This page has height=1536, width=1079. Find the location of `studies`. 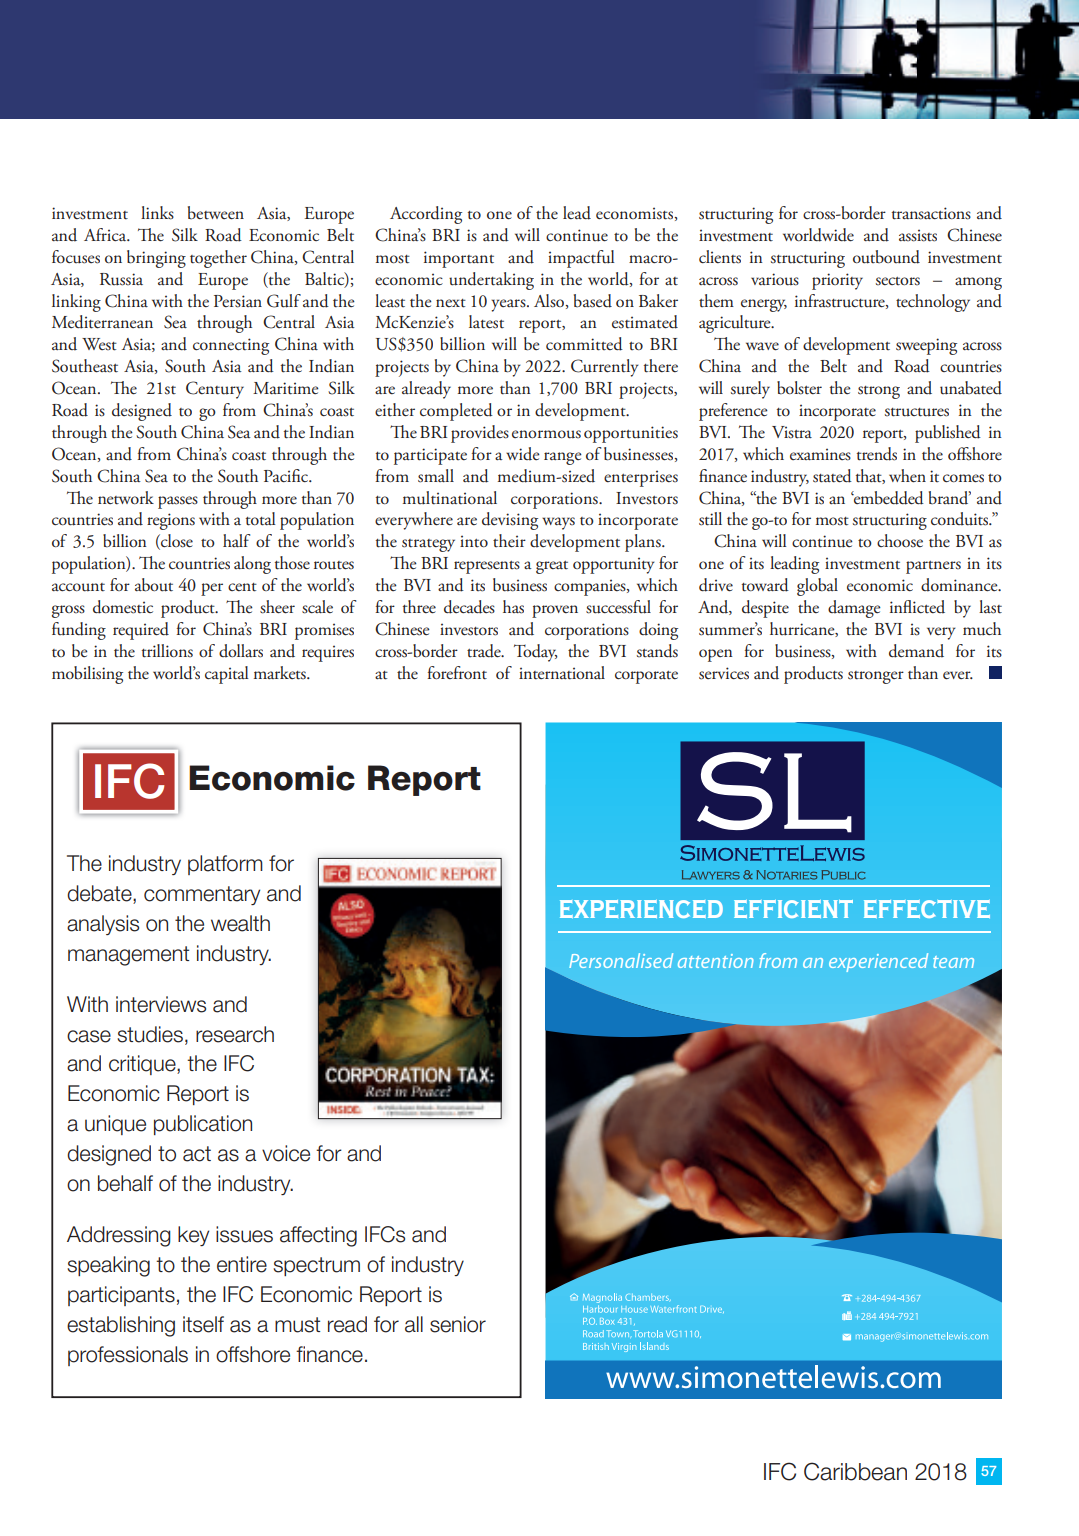

studies is located at coordinates (150, 1034).
